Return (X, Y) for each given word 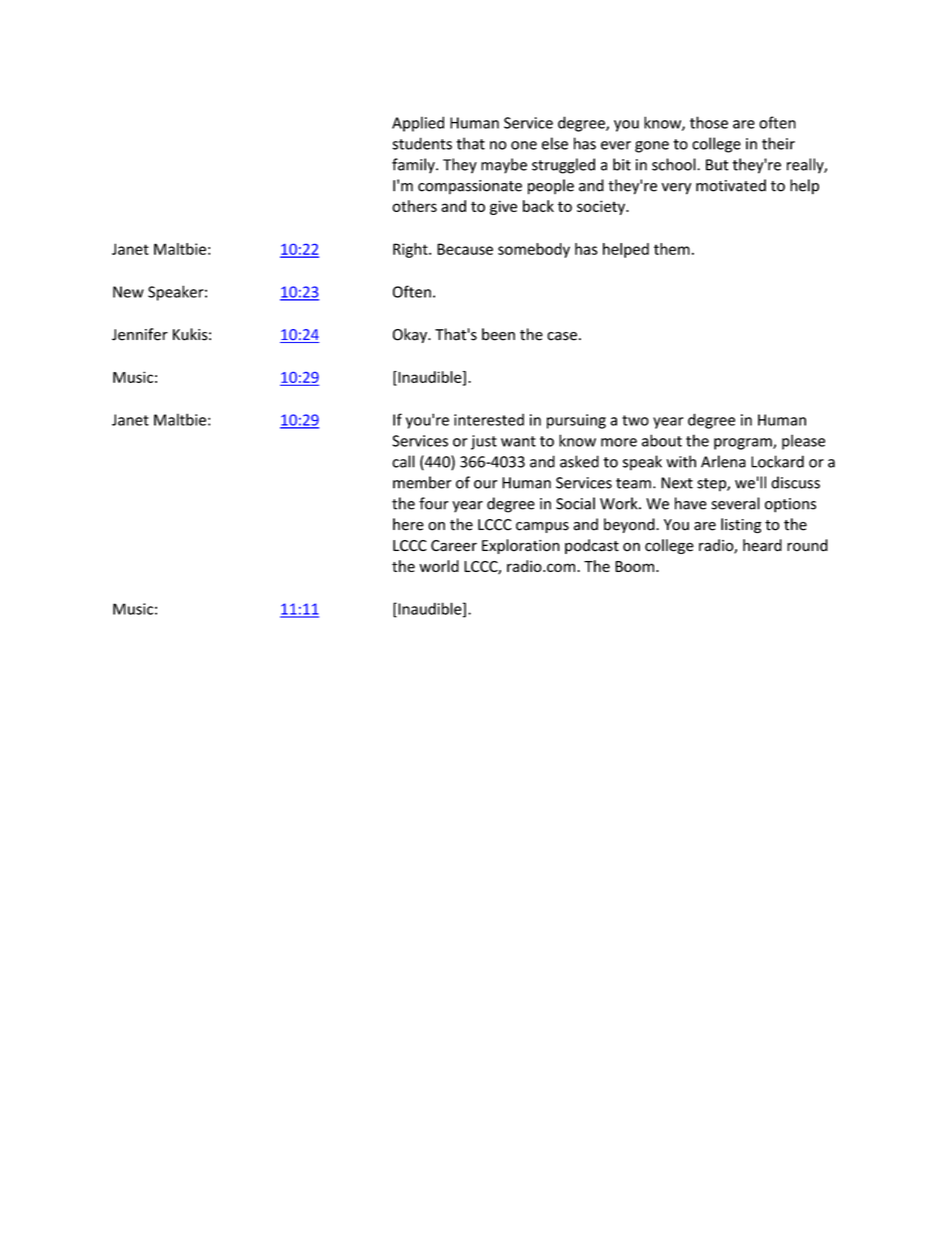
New (128, 292)
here (408, 524)
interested (489, 419)
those (709, 122)
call (403, 461)
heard (762, 545)
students (422, 143)
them (672, 249)
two (635, 420)
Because (465, 249)
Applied (418, 124)
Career (454, 546)
